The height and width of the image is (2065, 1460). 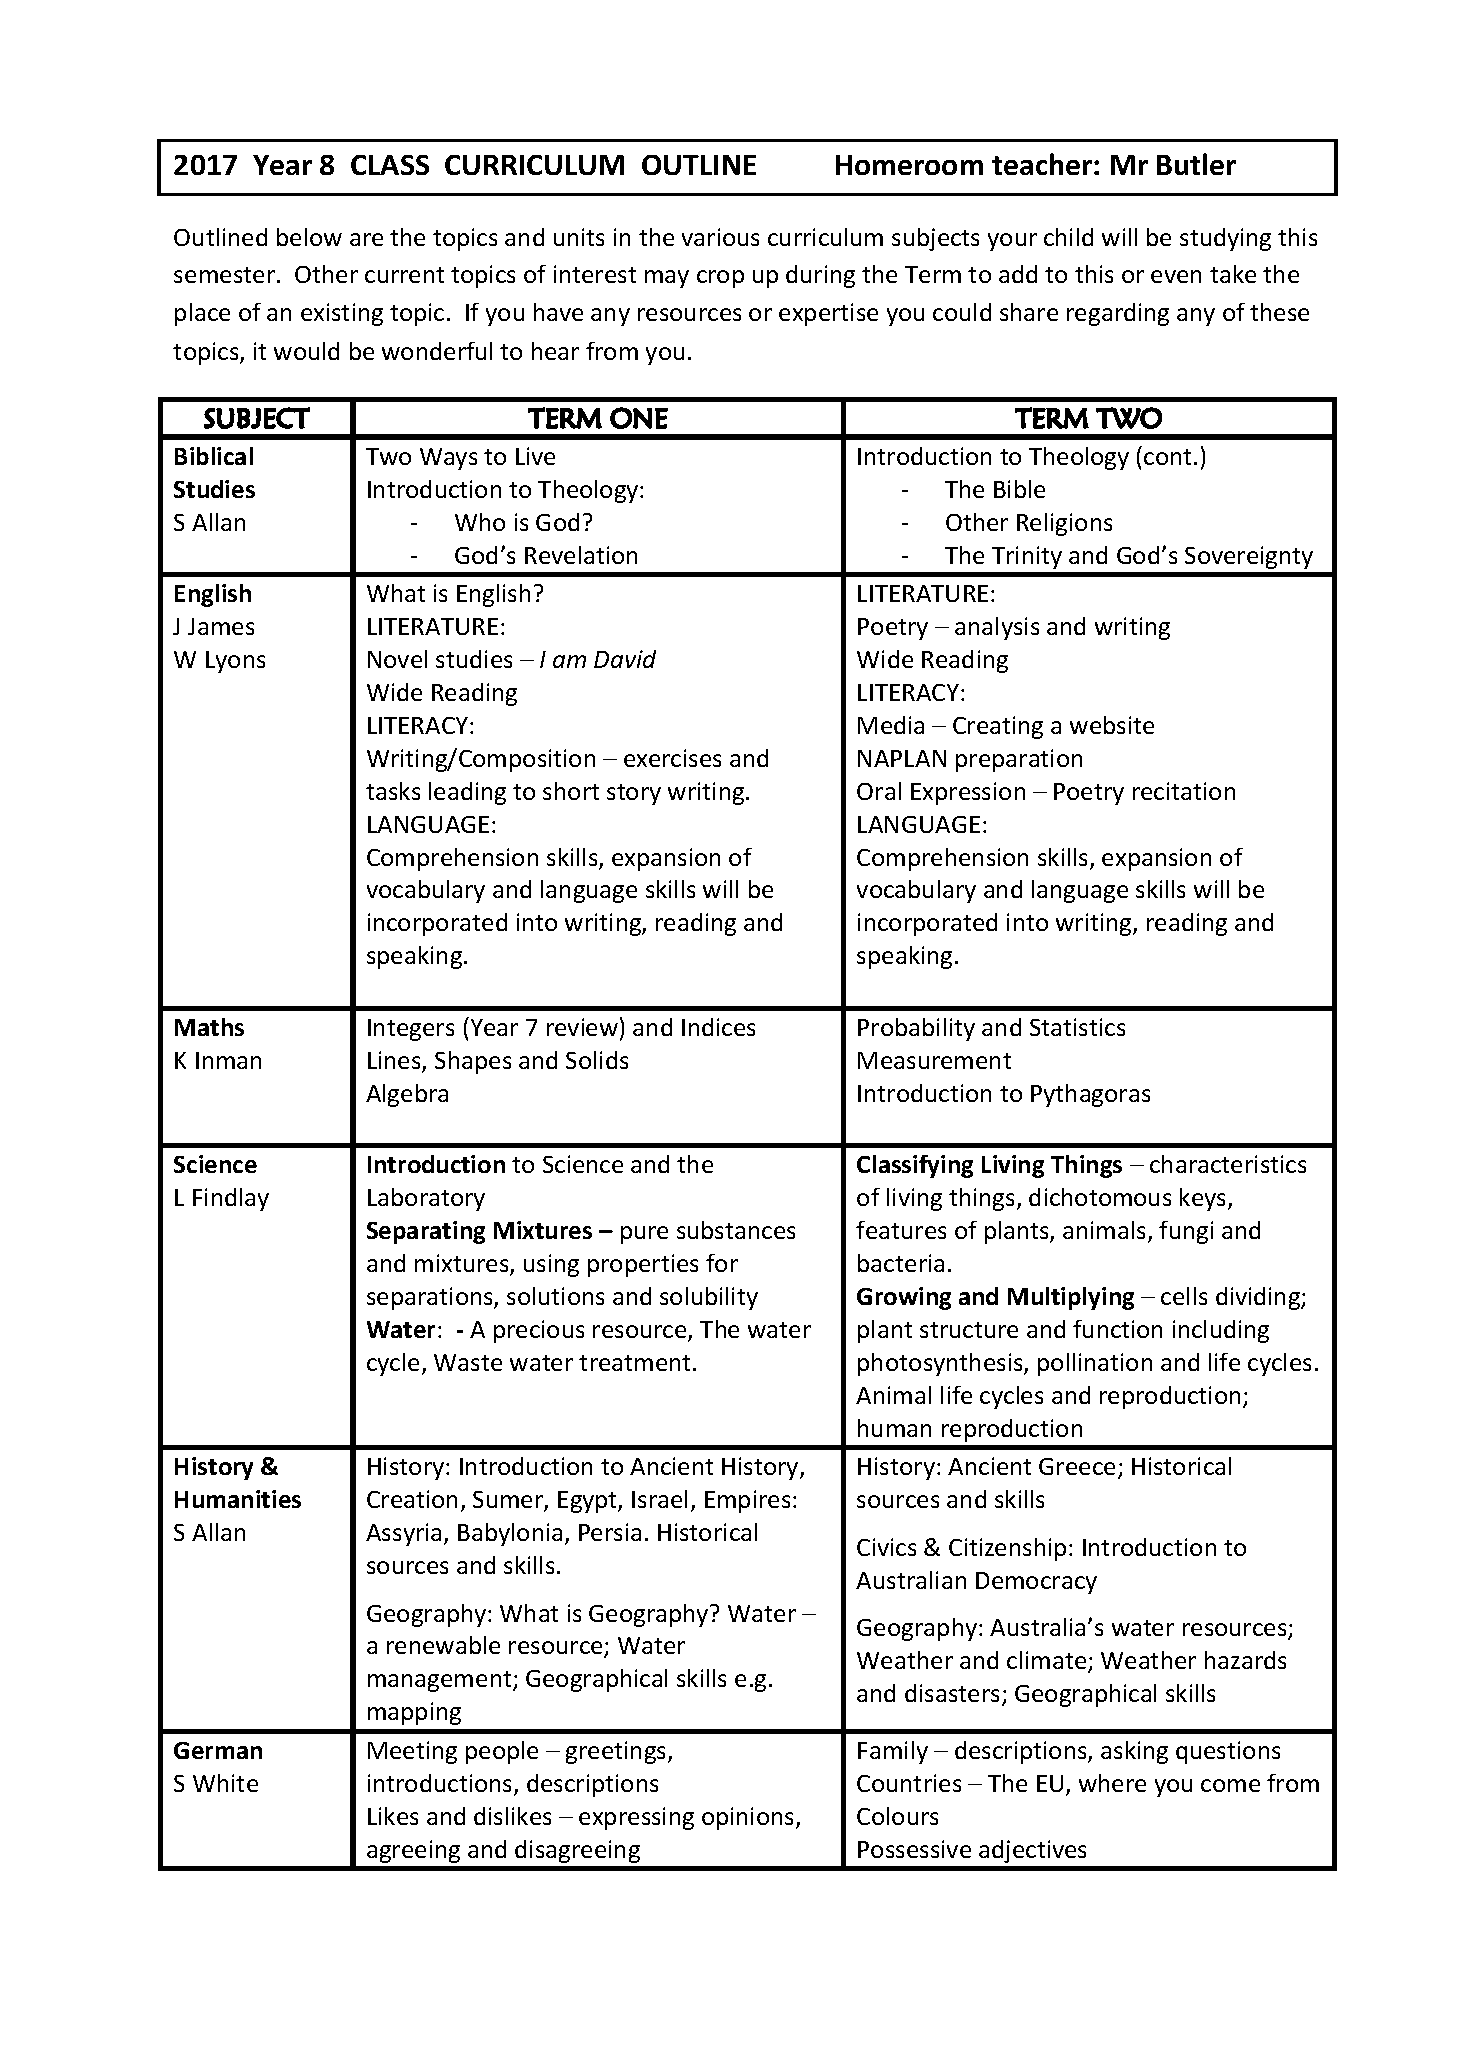 What do you see at coordinates (722, 1263) in the image?
I see `for` at bounding box center [722, 1263].
